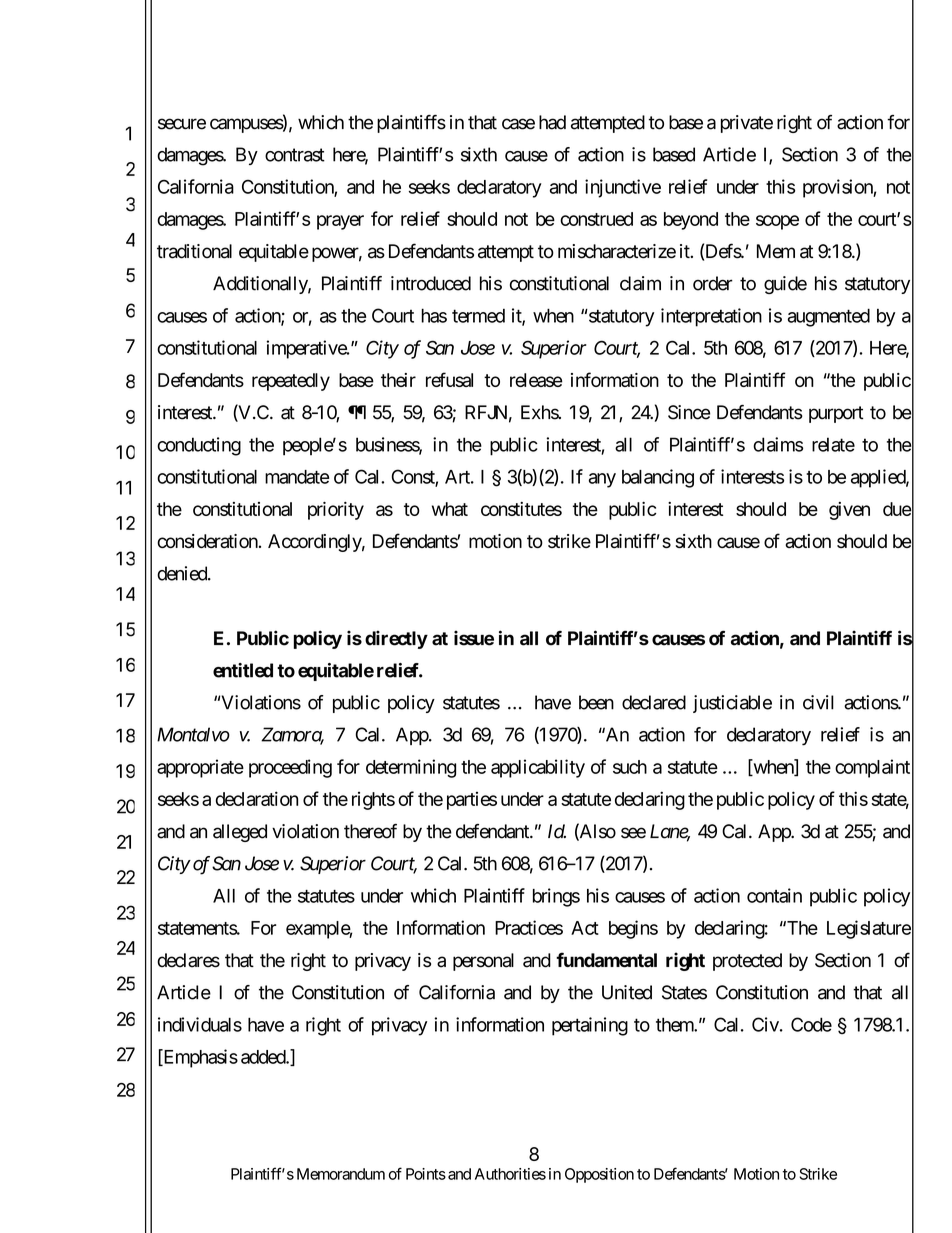  Describe the element at coordinates (675, 1025) in the page. I see `them` at that location.
